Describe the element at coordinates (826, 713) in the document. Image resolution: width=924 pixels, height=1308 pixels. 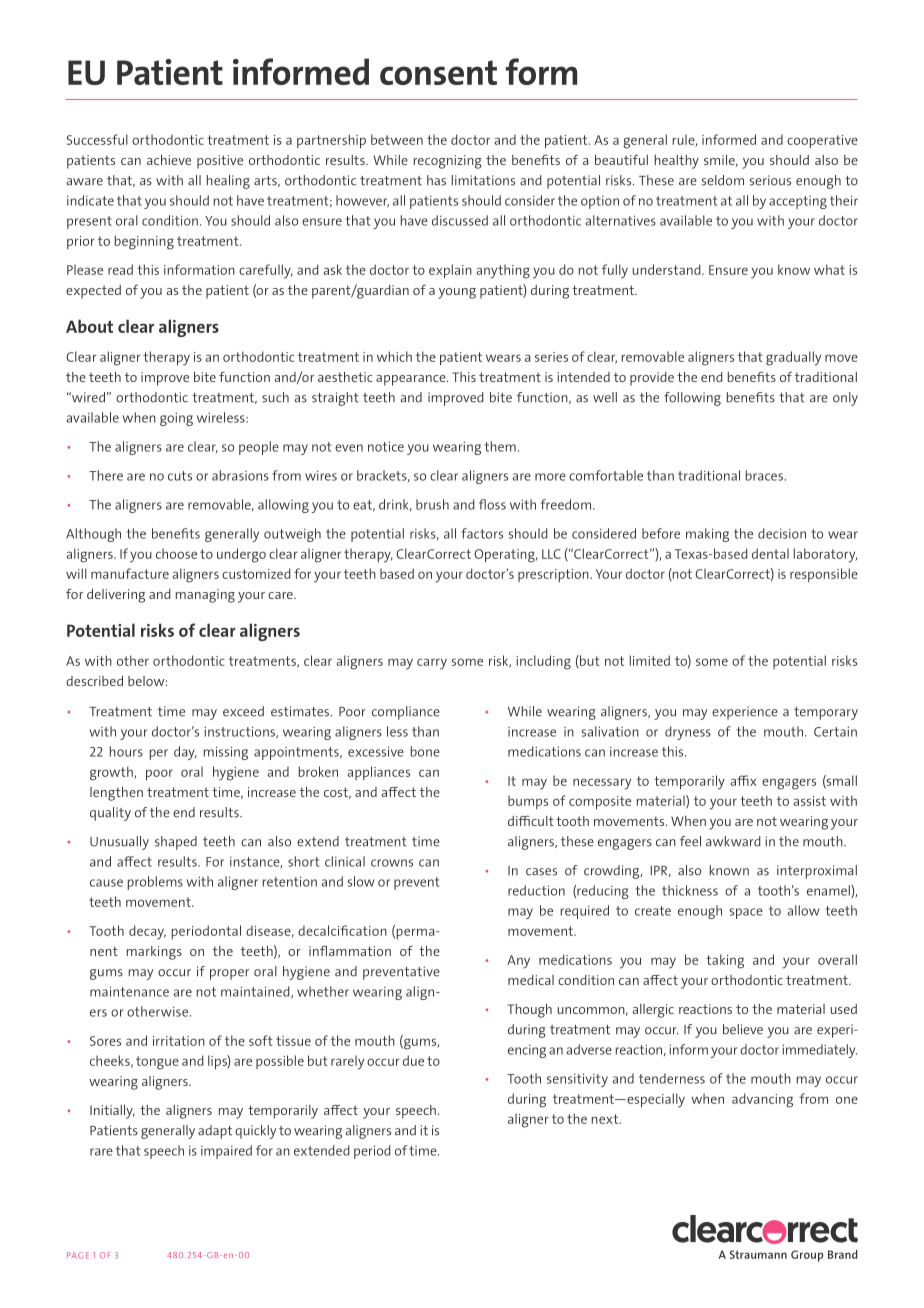
I see `temporary` at that location.
